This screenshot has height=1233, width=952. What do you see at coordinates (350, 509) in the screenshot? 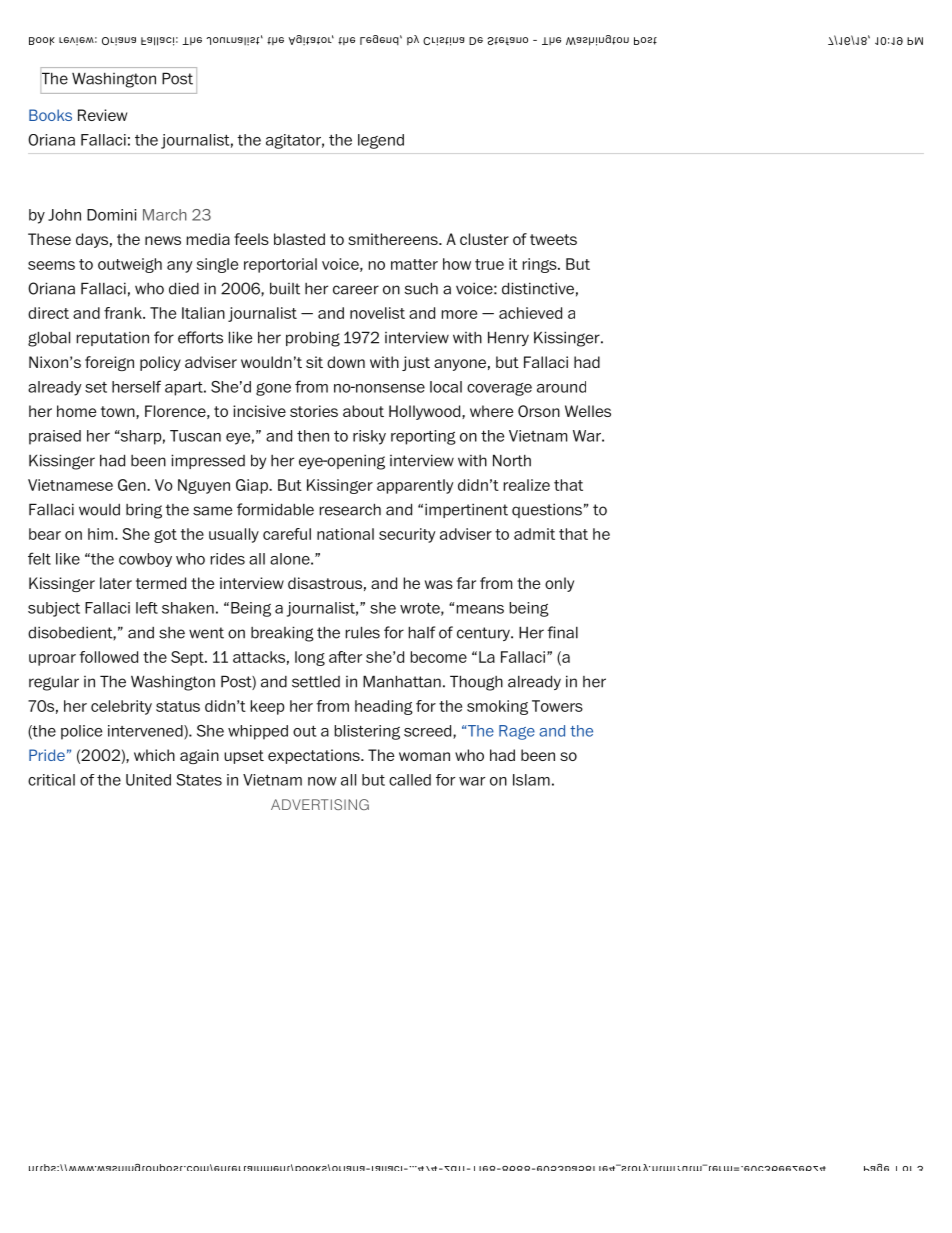
I see `research` at bounding box center [350, 509].
